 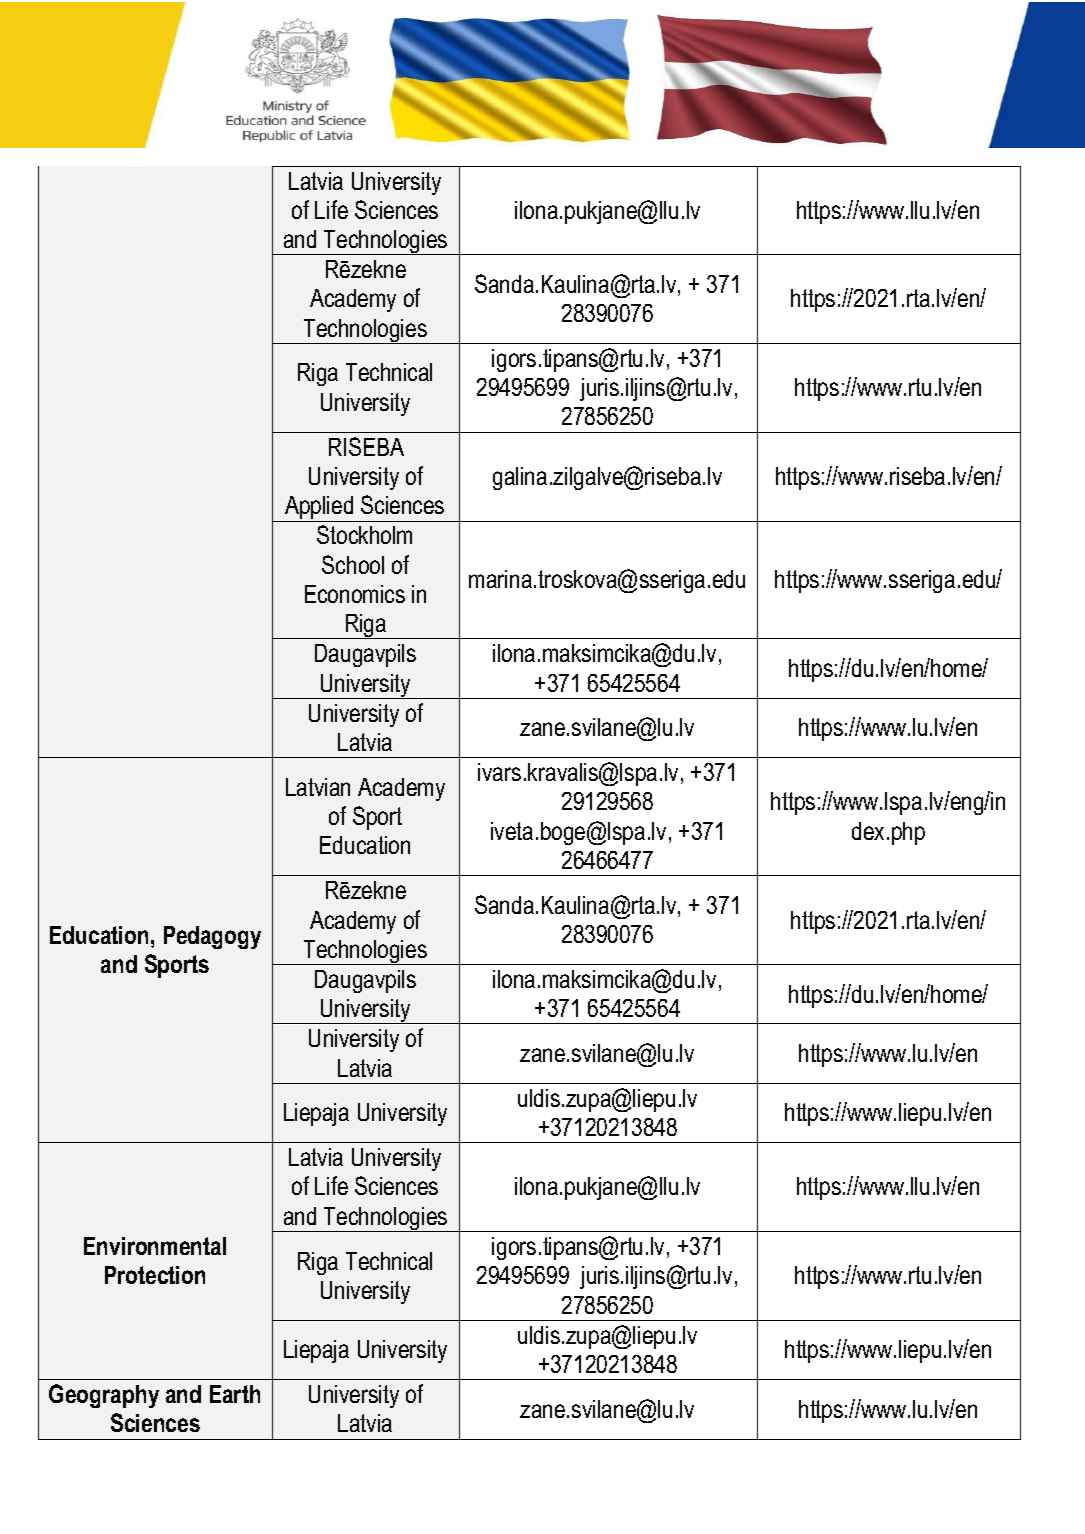 I want to click on School, so click(x=353, y=564).
